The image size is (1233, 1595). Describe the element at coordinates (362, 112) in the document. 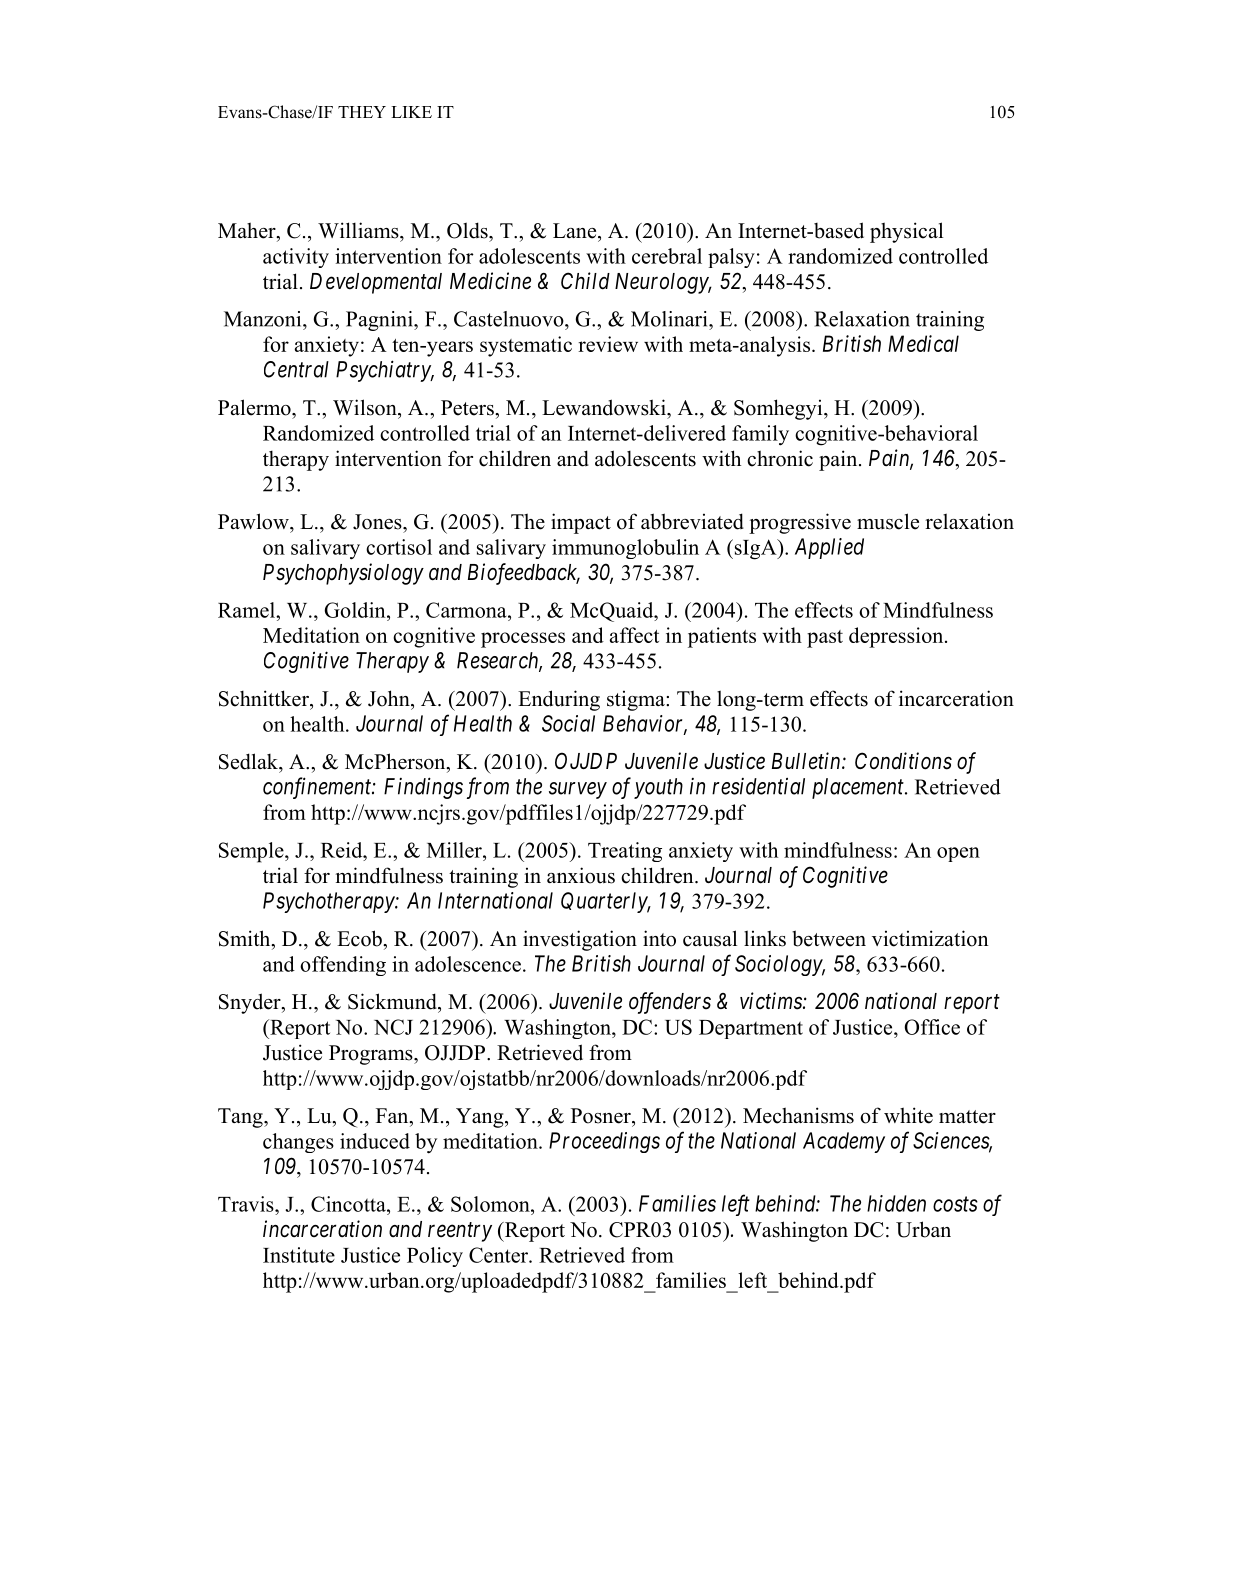

I see `THEY` at that location.
